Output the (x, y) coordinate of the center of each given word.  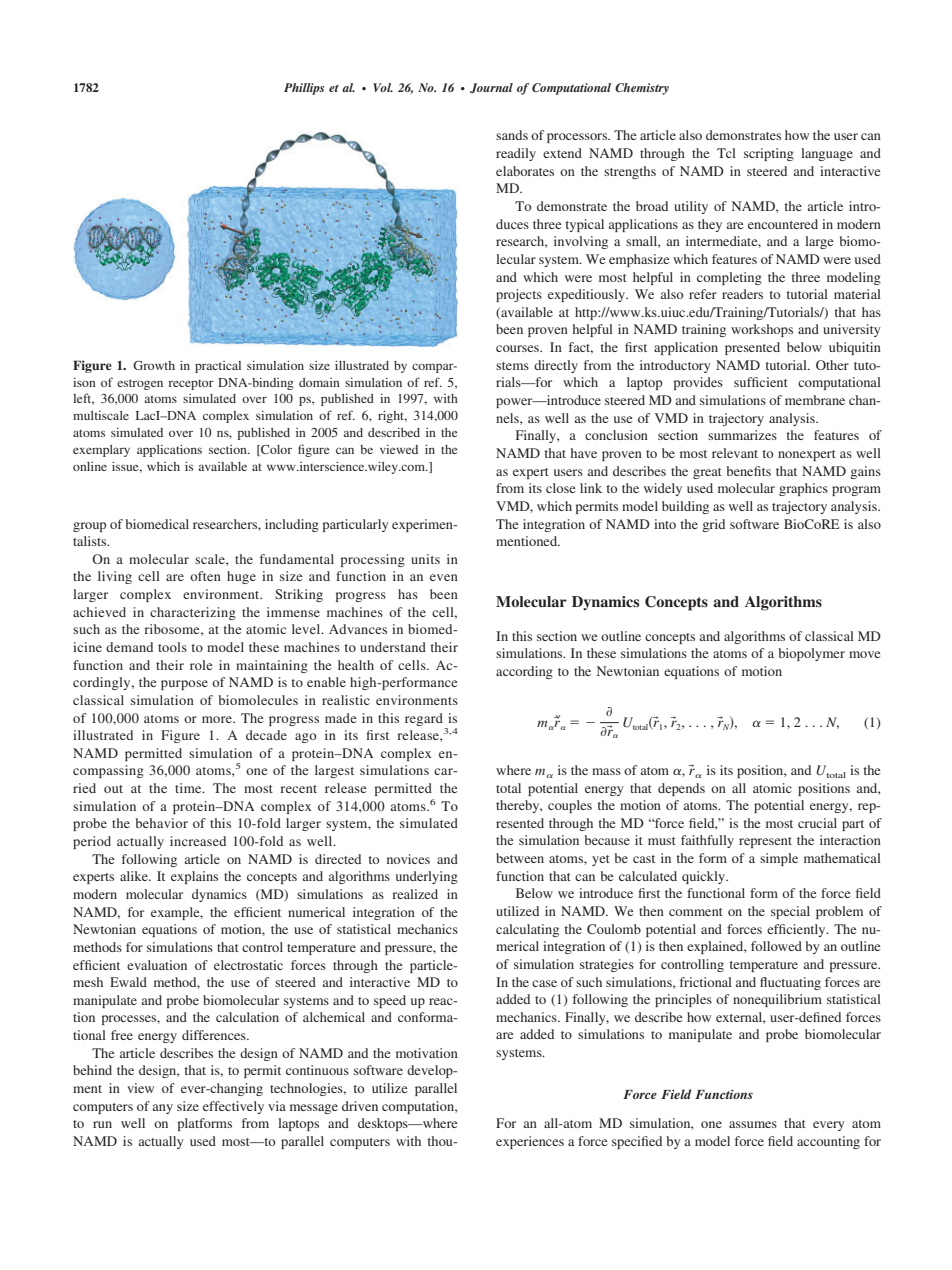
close (560, 488)
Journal (491, 88)
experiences (530, 1142)
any (163, 1109)
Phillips (304, 89)
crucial (817, 823)
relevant (735, 453)
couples (570, 806)
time (189, 788)
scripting (769, 154)
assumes (753, 1124)
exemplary (101, 451)
